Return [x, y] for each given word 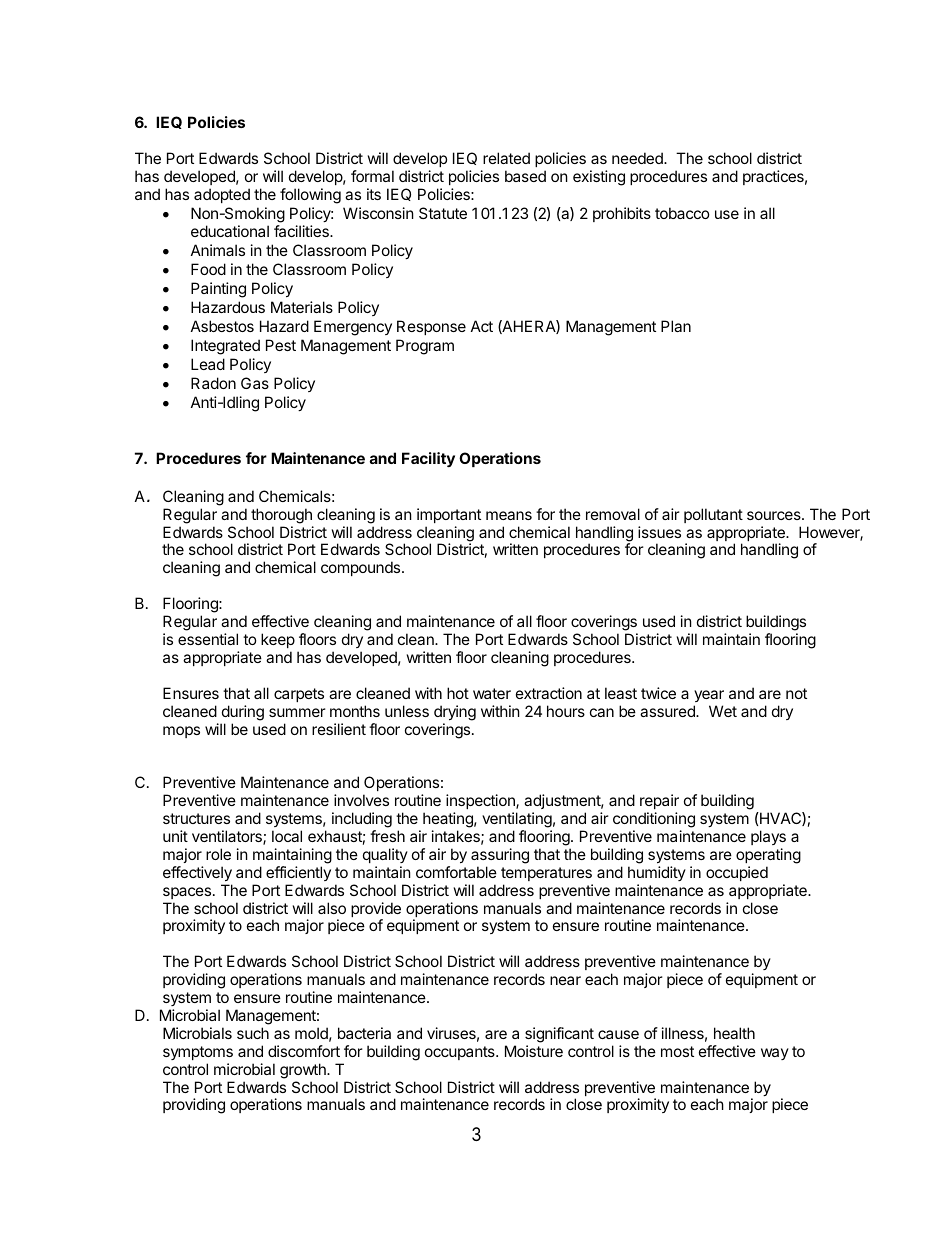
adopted [222, 195]
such [253, 1033]
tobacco [682, 213]
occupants [461, 1053]
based [525, 176]
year [709, 696]
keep [278, 640]
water [492, 693]
